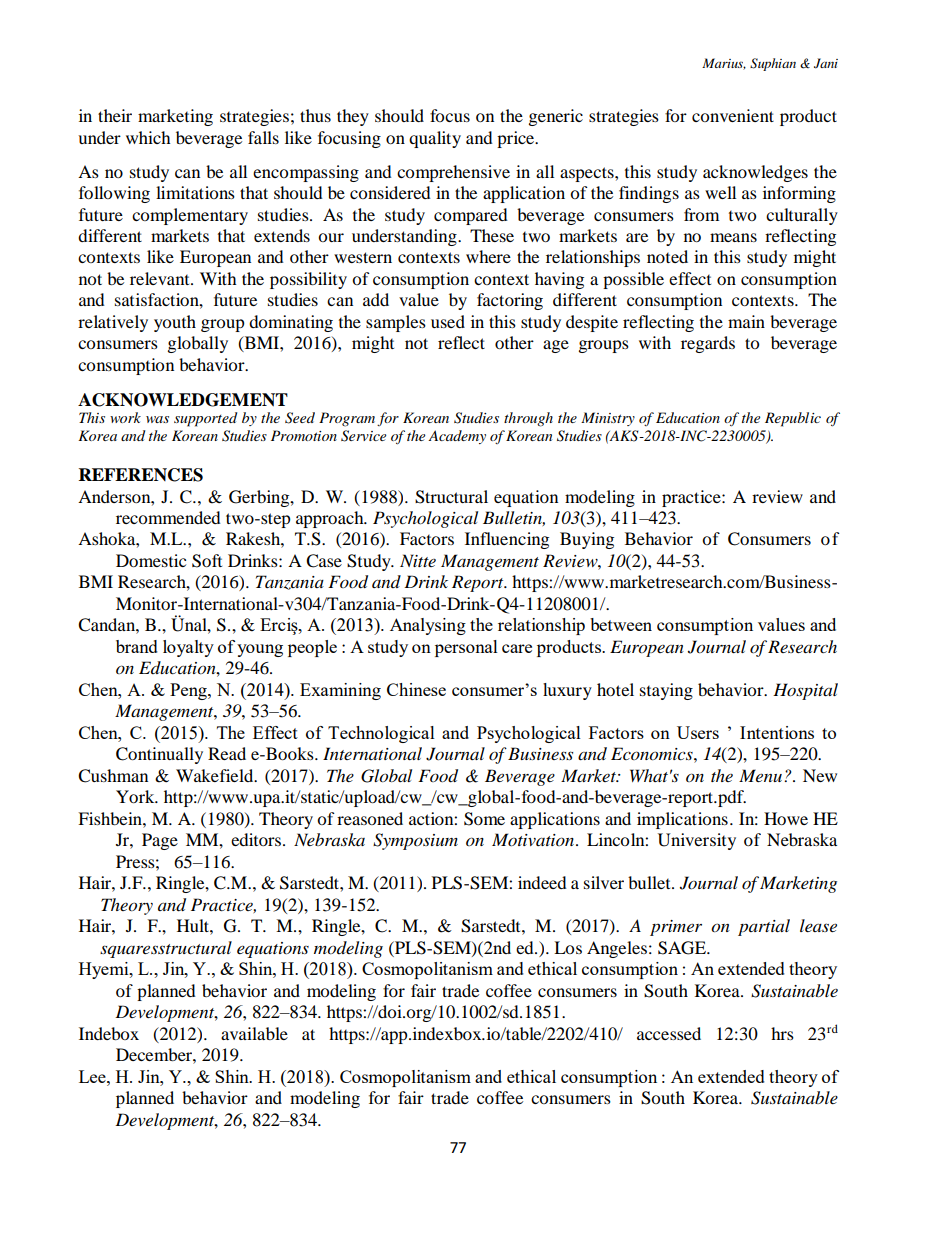  I want to click on Los, so click(568, 947).
